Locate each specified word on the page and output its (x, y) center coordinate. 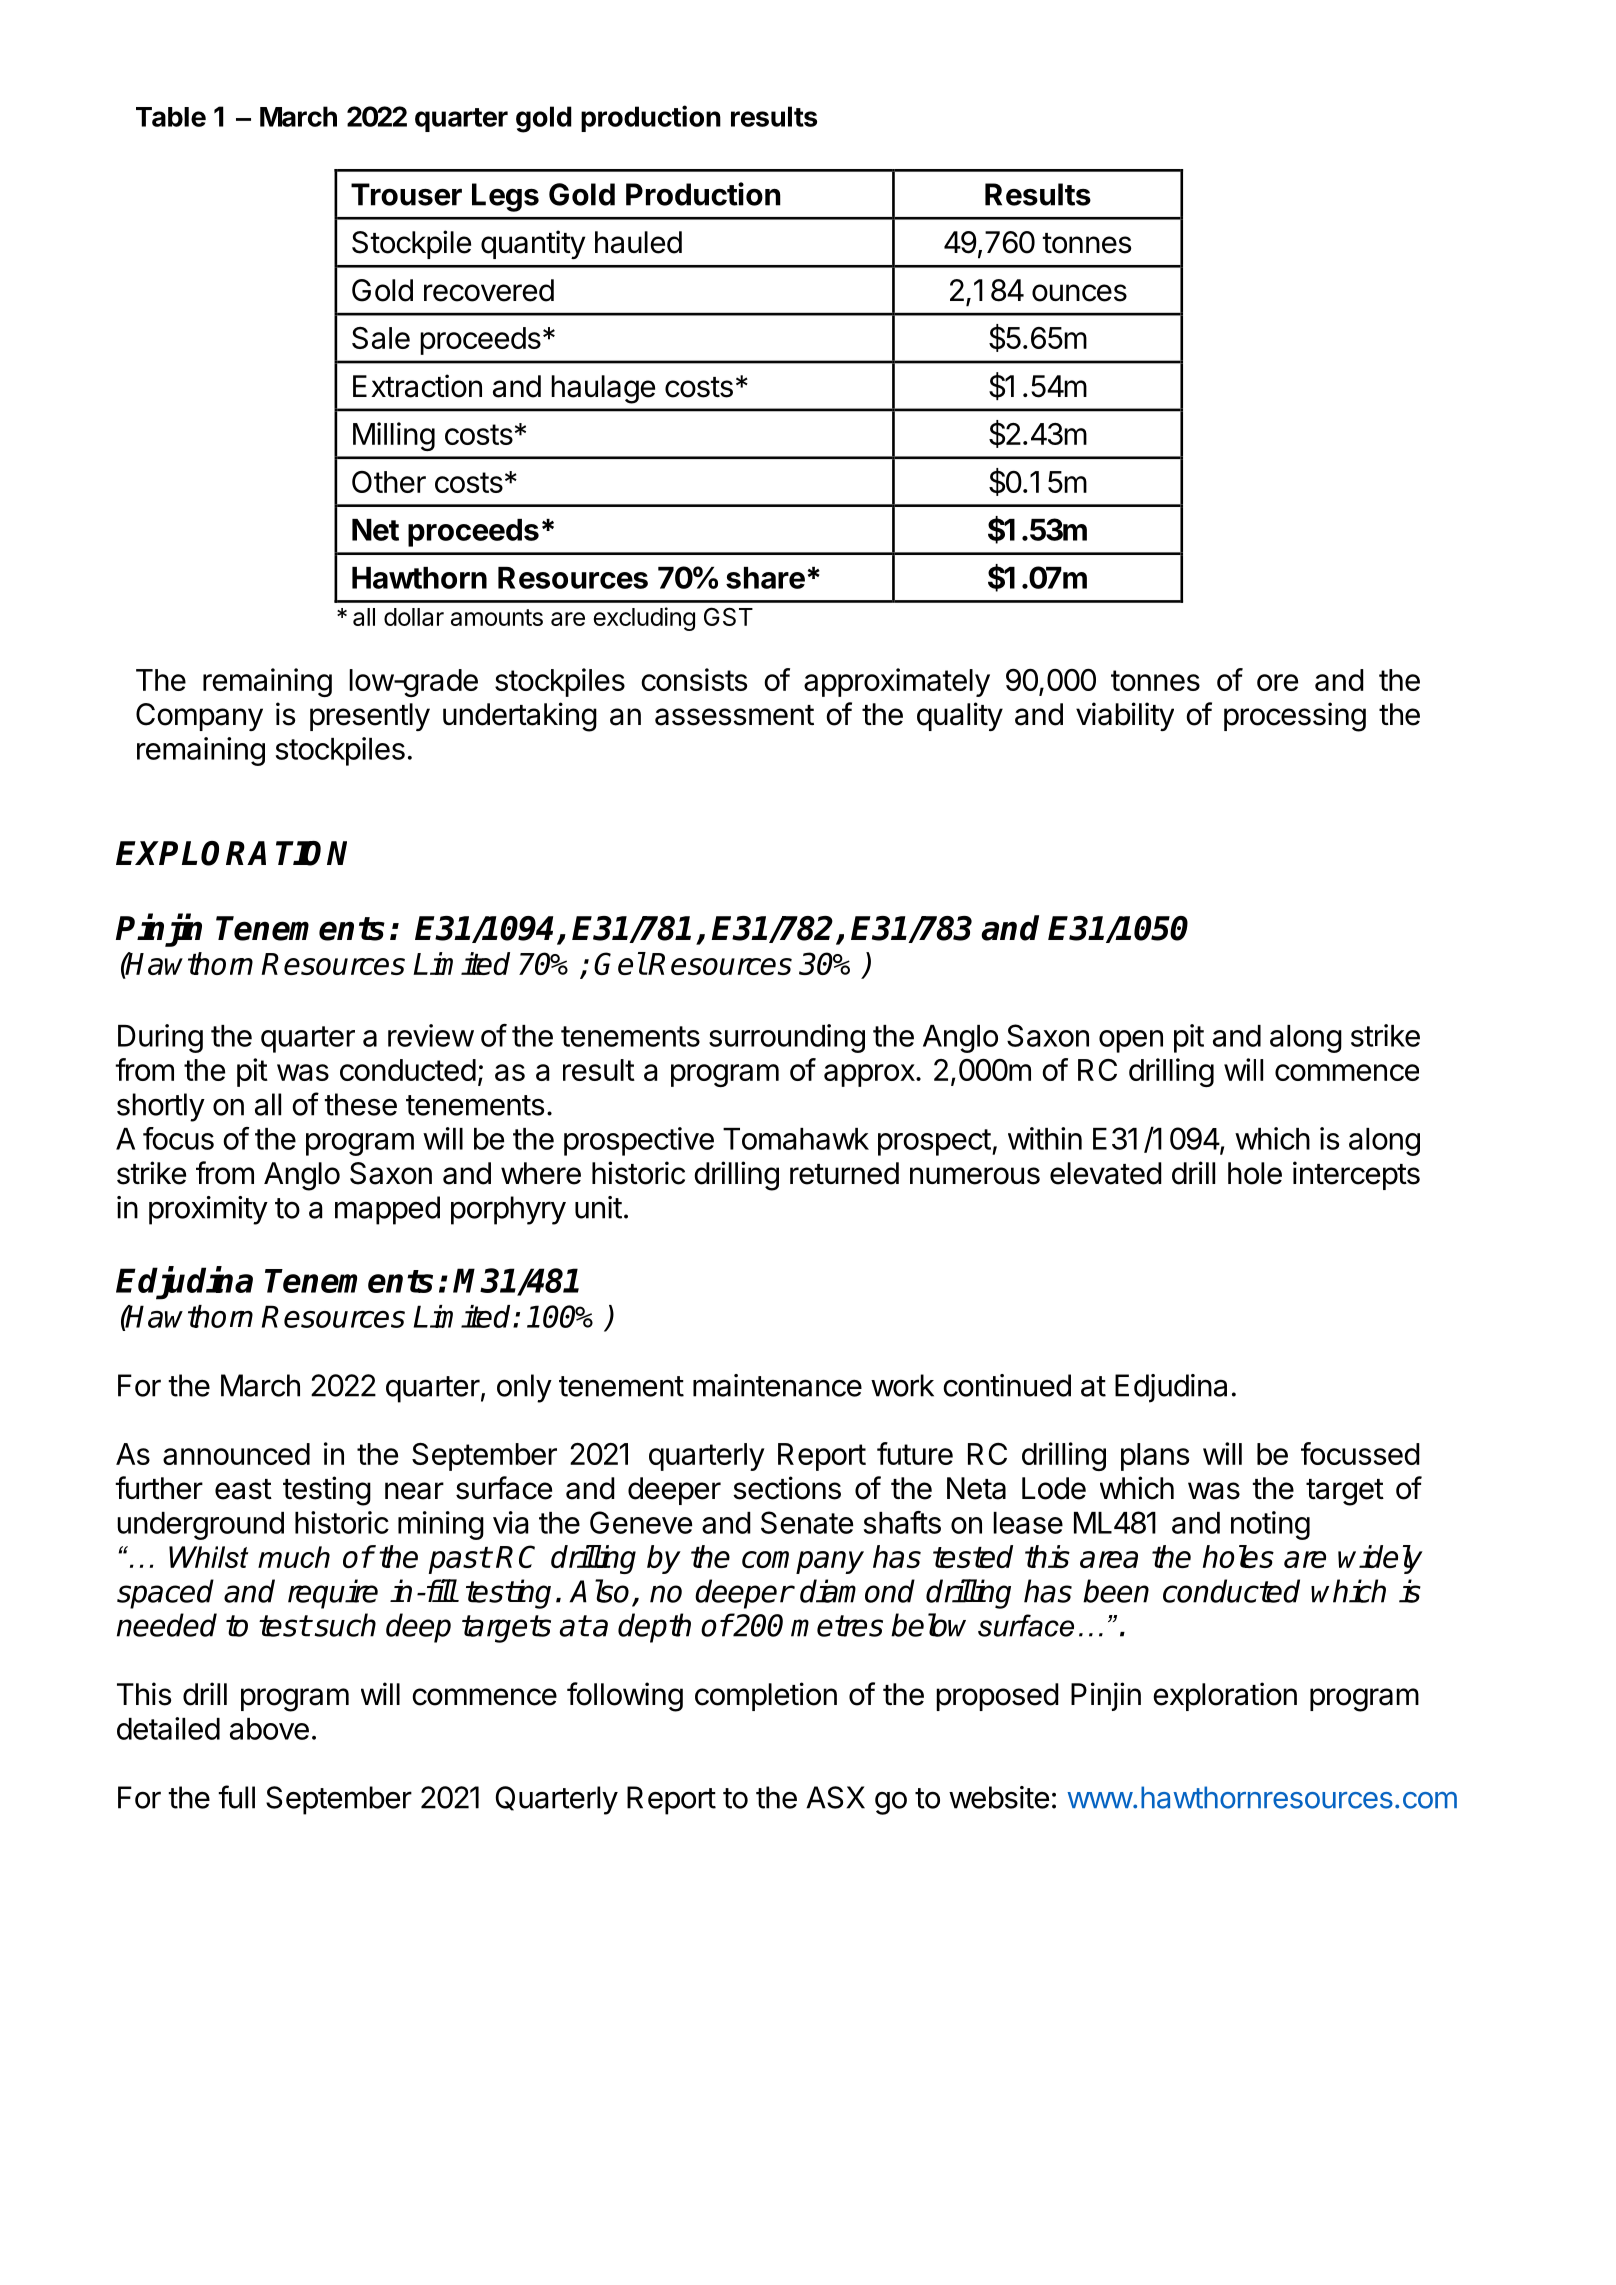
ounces (1079, 293)
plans (1155, 1457)
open (1131, 1041)
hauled (638, 242)
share (765, 578)
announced (236, 1454)
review (431, 1035)
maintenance (777, 1385)
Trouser (406, 194)
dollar (414, 617)
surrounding (787, 1038)
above (269, 1729)
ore (1277, 682)
